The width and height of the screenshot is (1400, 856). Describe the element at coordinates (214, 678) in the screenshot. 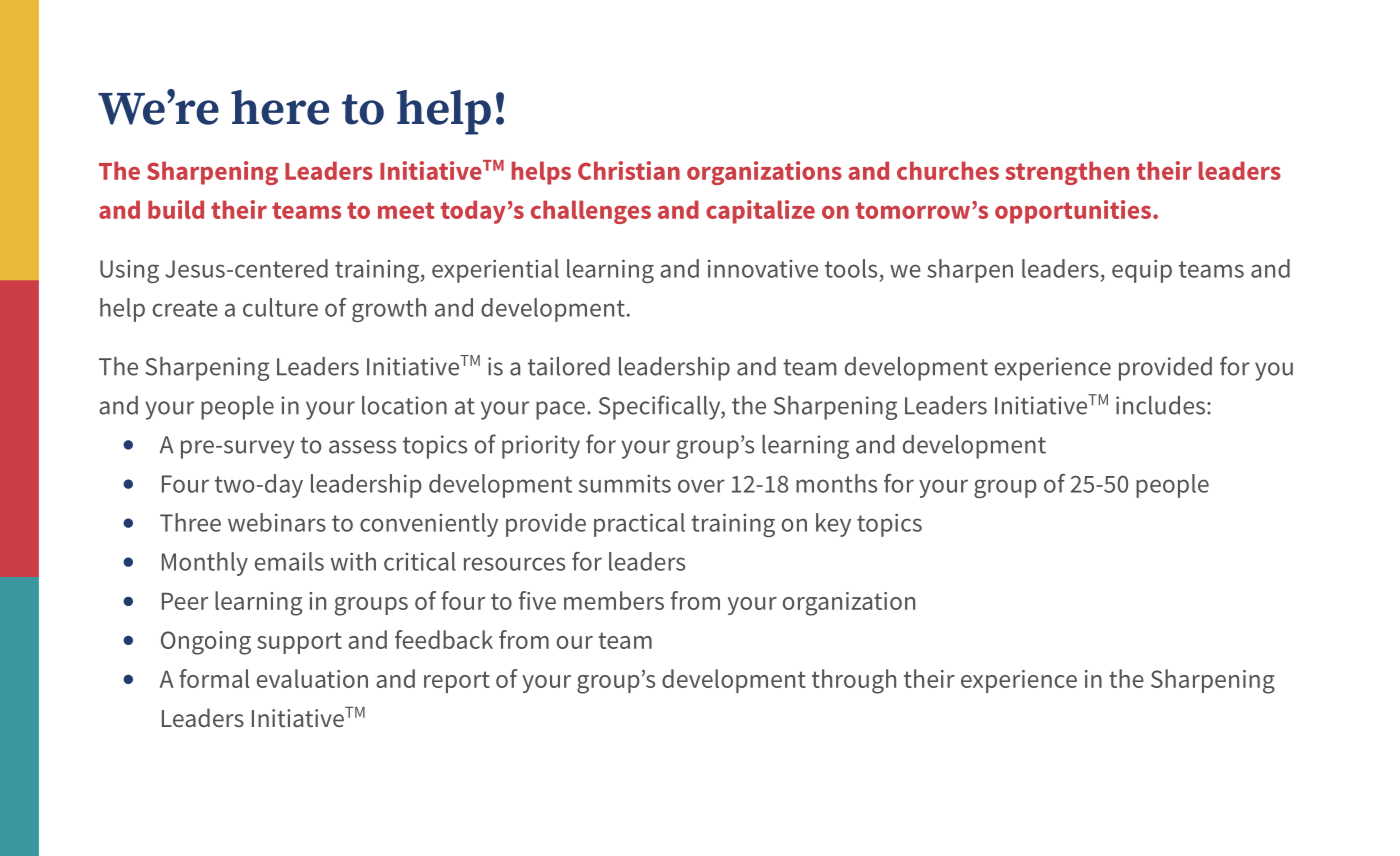

I see `formal` at that location.
